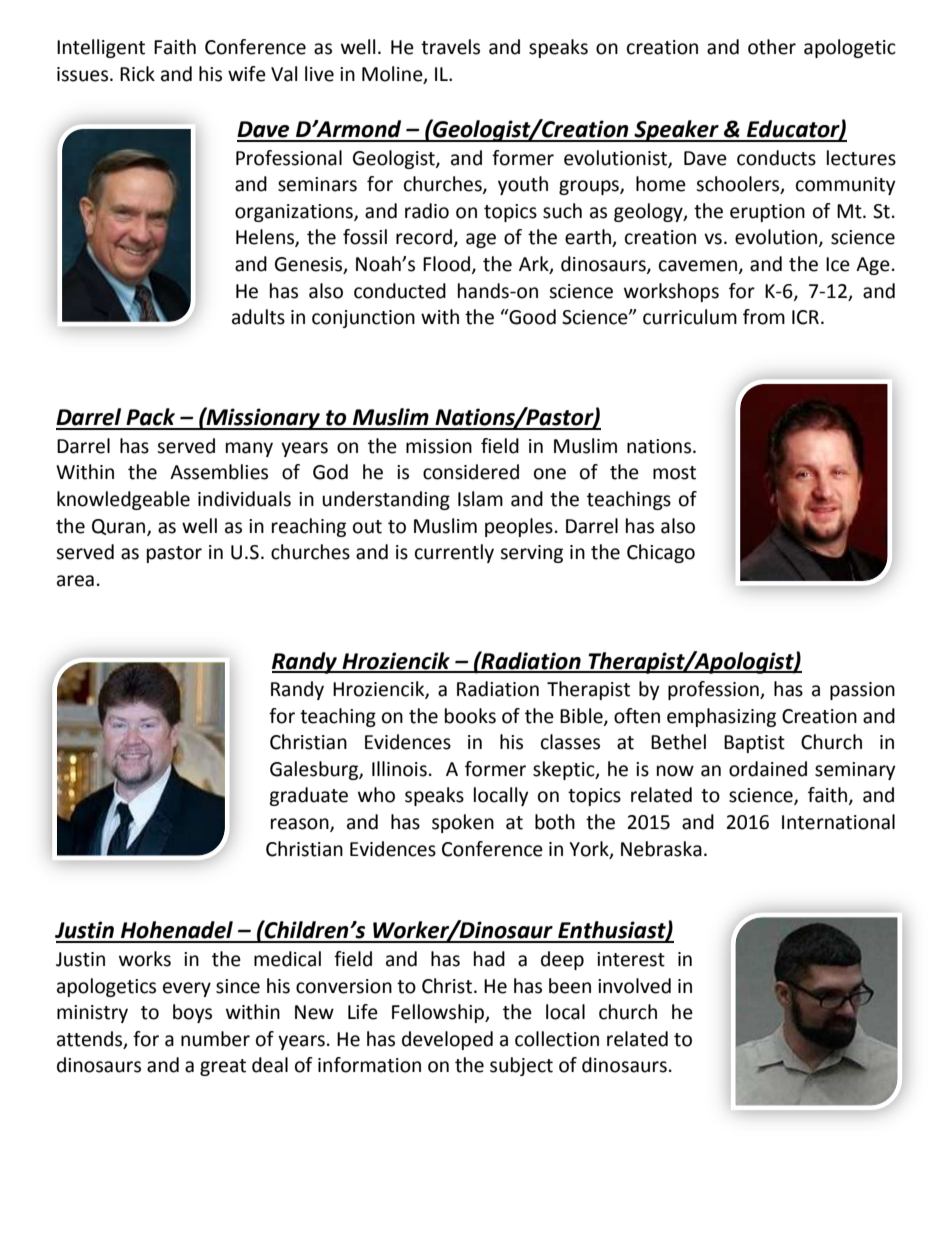 This image has width=952, height=1233. I want to click on graduate, so click(308, 796).
